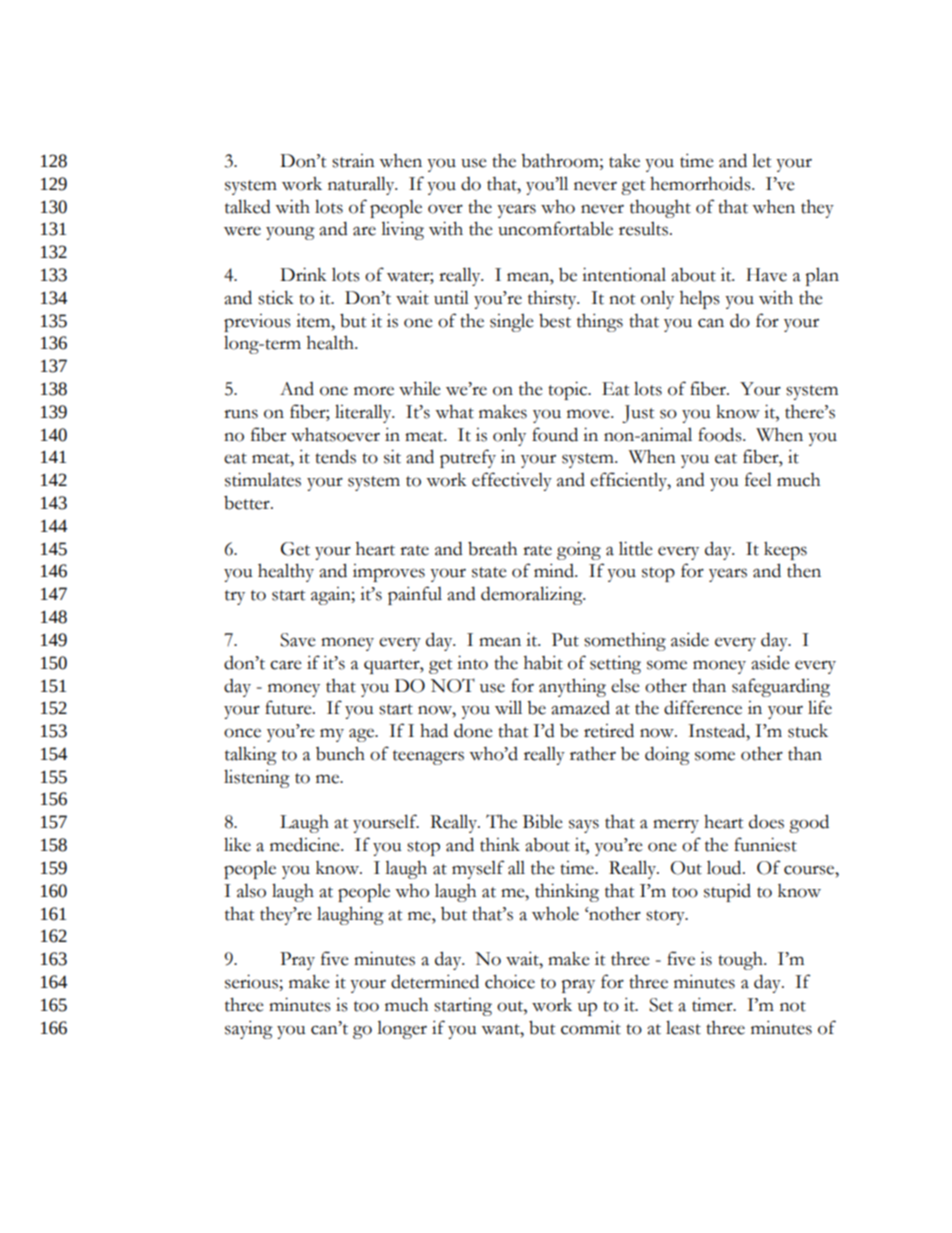  Describe the element at coordinates (252, 982) in the screenshot. I see `serious` at that location.
